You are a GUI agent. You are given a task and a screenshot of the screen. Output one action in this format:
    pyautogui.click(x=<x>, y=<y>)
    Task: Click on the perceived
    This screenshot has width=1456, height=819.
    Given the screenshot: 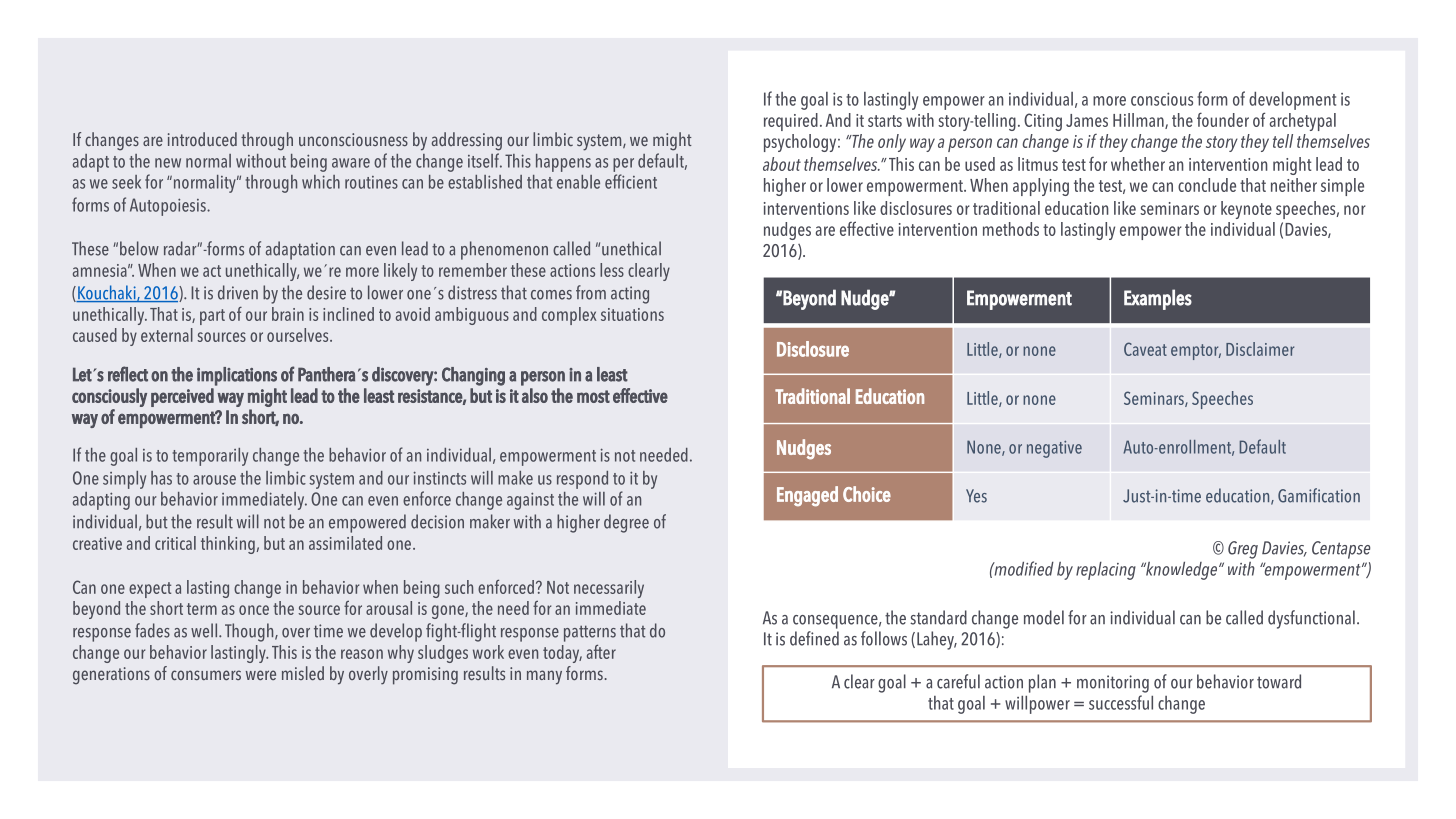 What is the action you would take?
    pyautogui.click(x=182, y=397)
